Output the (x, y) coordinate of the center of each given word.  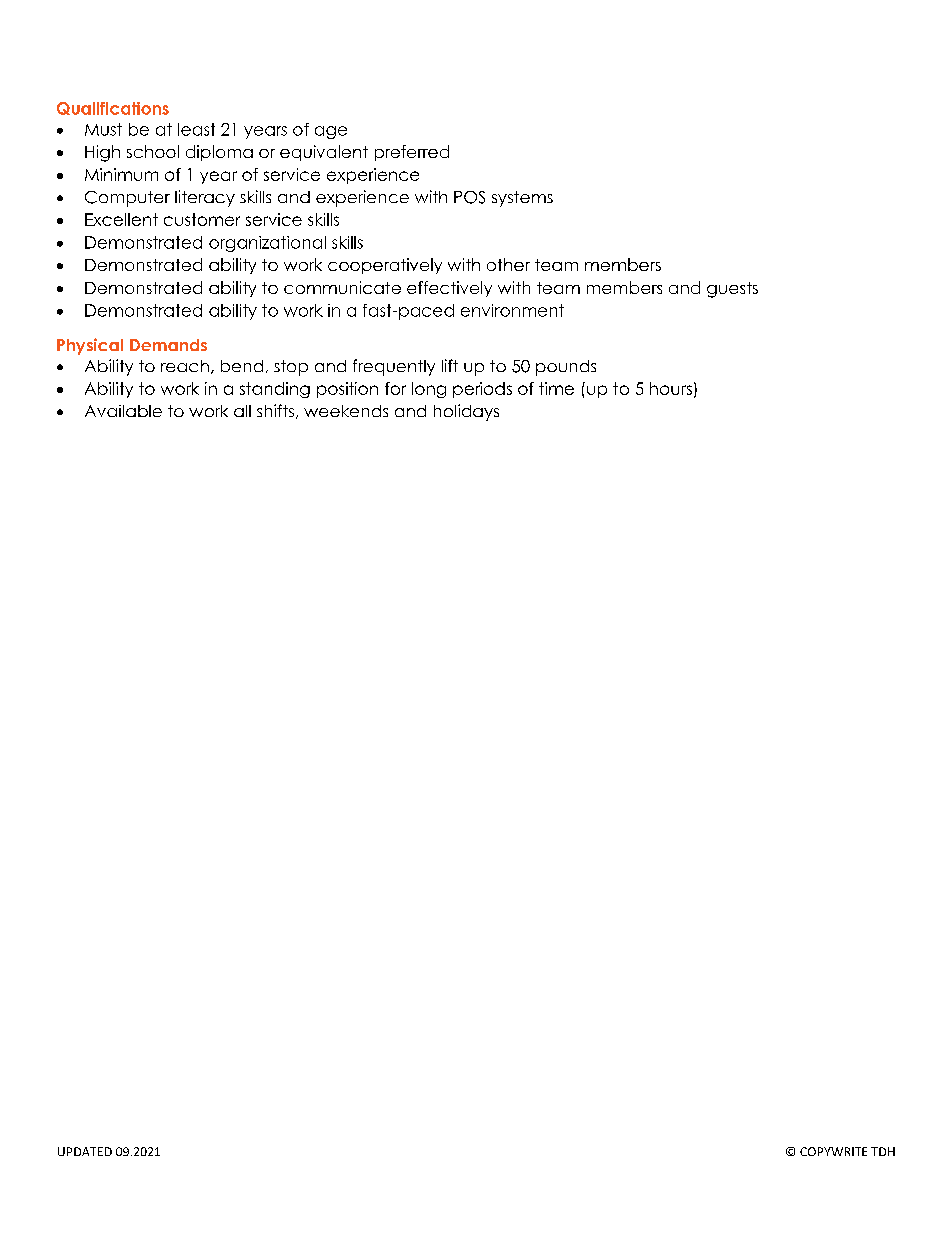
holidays (466, 412)
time (556, 388)
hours (671, 388)
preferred (412, 153)
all (242, 411)
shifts (275, 410)
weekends (346, 411)
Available (123, 411)
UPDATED (85, 1151)
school (153, 151)
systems (522, 199)
